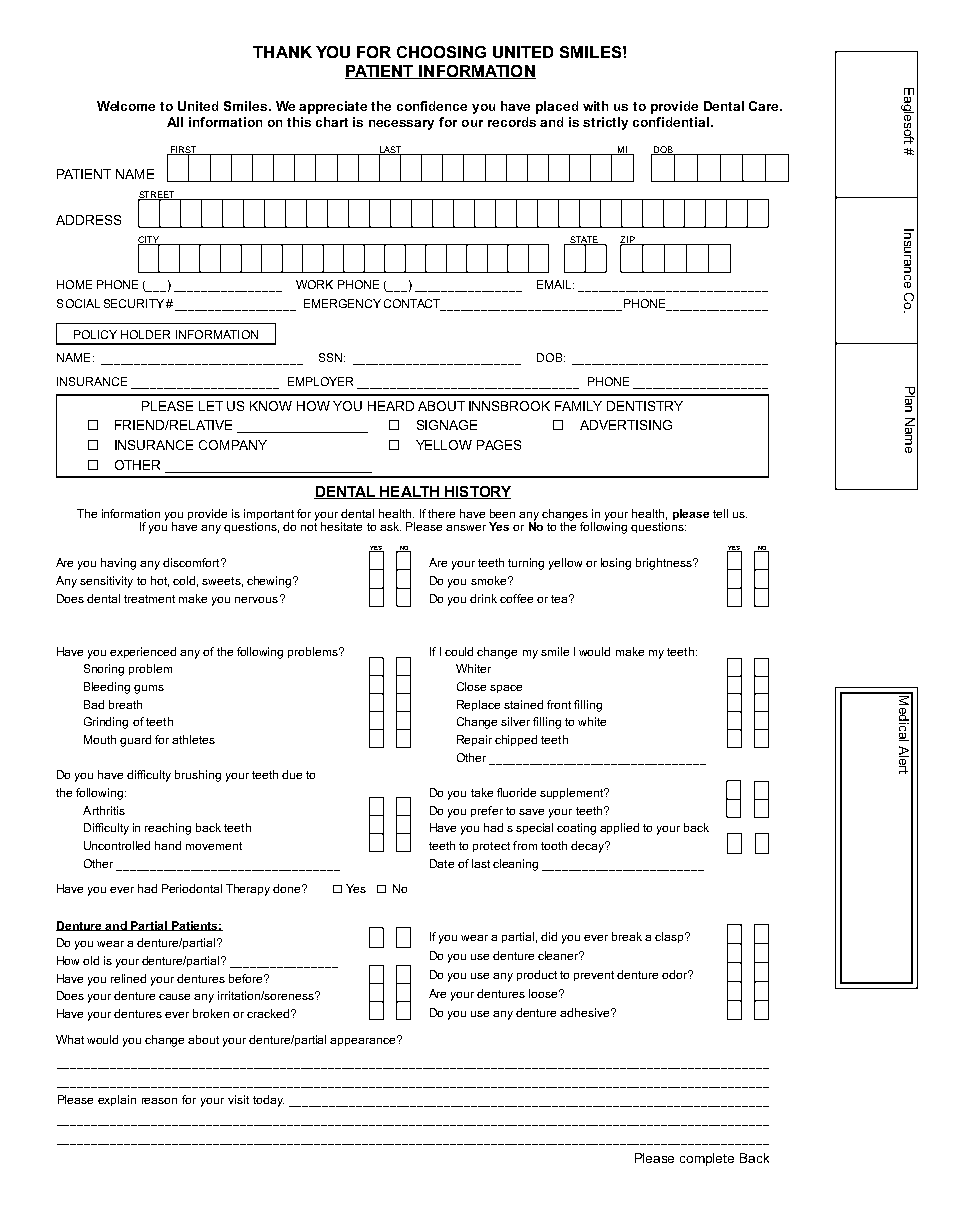  What do you see at coordinates (149, 599) in the screenshot?
I see `treatment` at bounding box center [149, 599].
